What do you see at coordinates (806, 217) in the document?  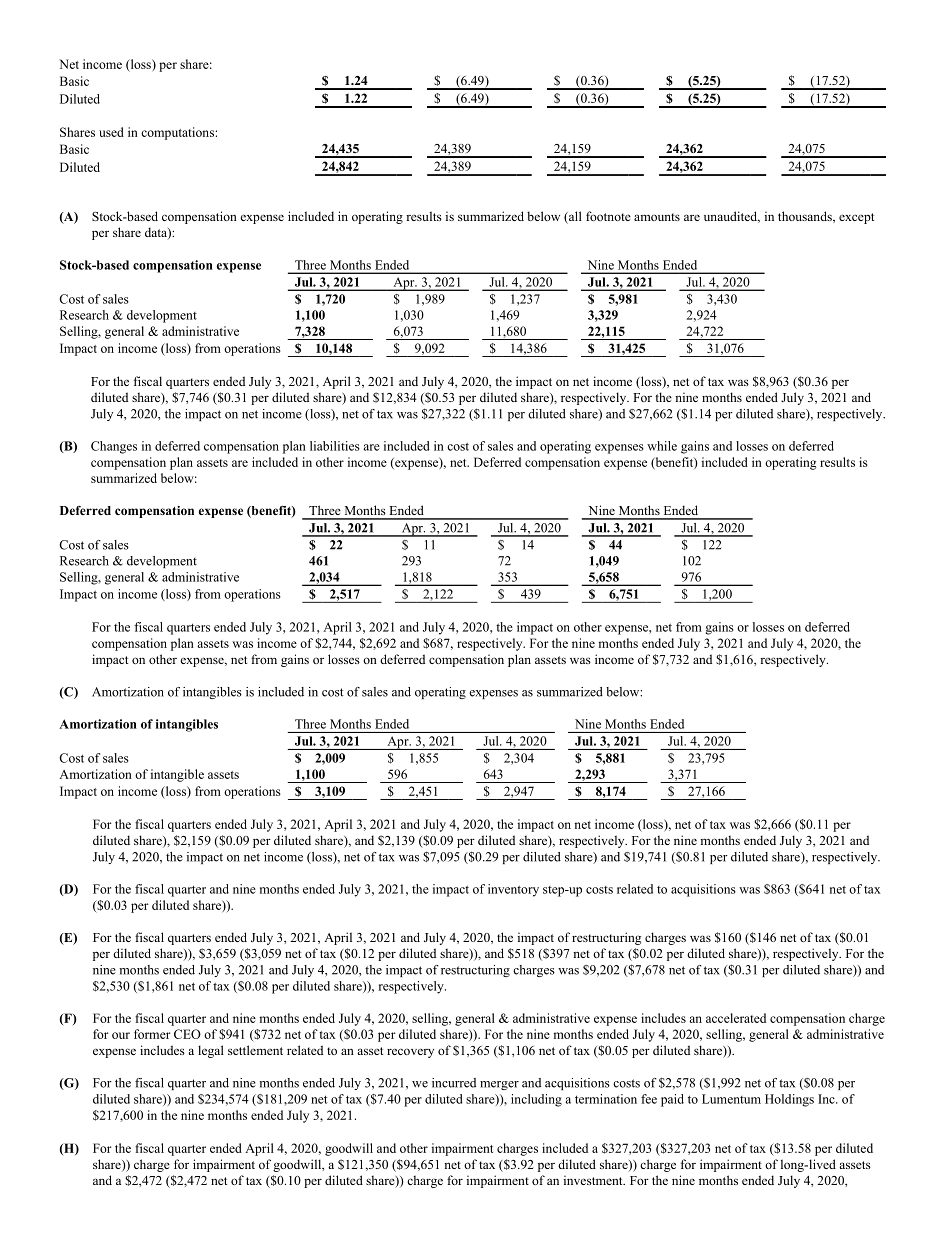 I see `thousands` at bounding box center [806, 217].
